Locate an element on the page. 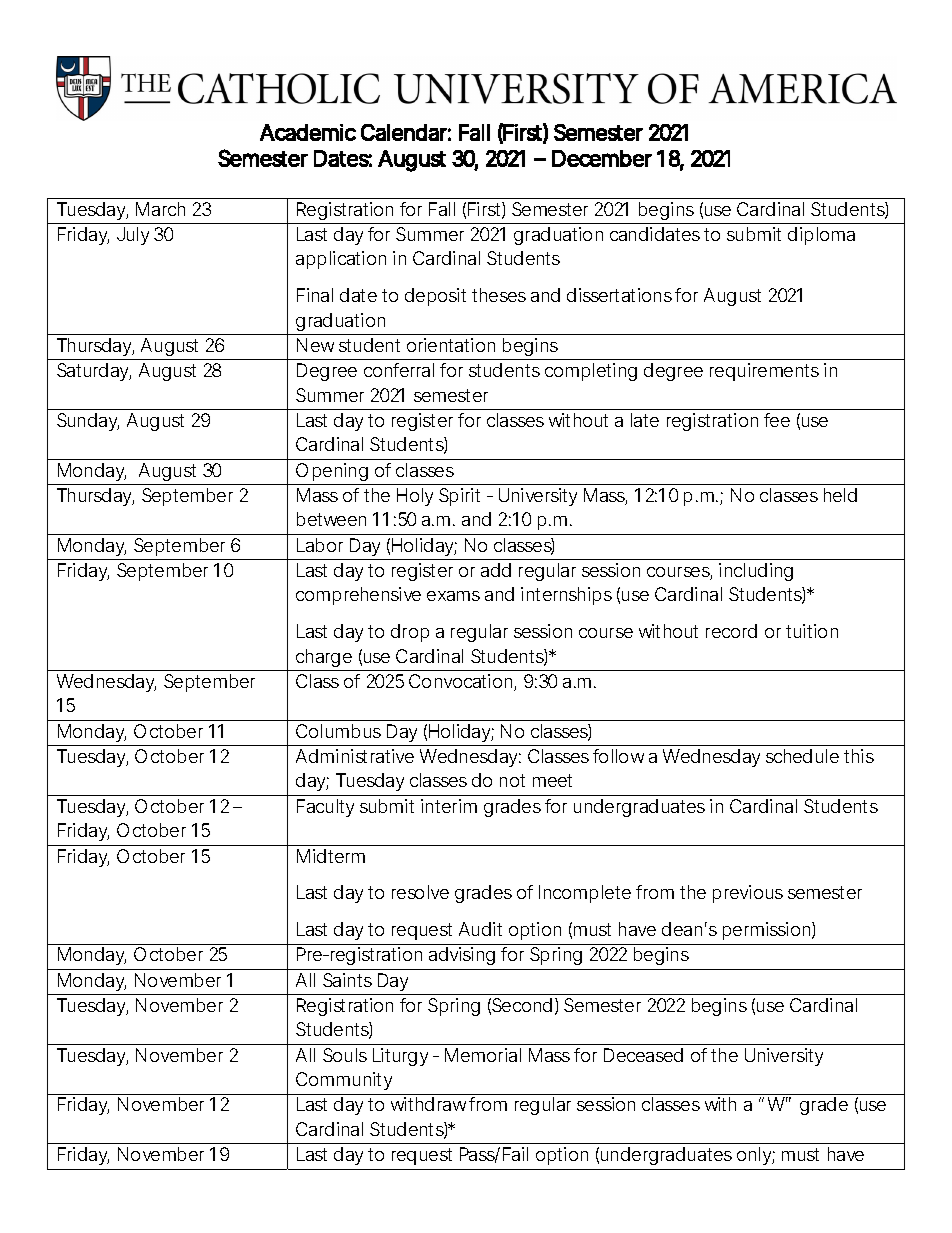  diploma is located at coordinates (821, 236).
